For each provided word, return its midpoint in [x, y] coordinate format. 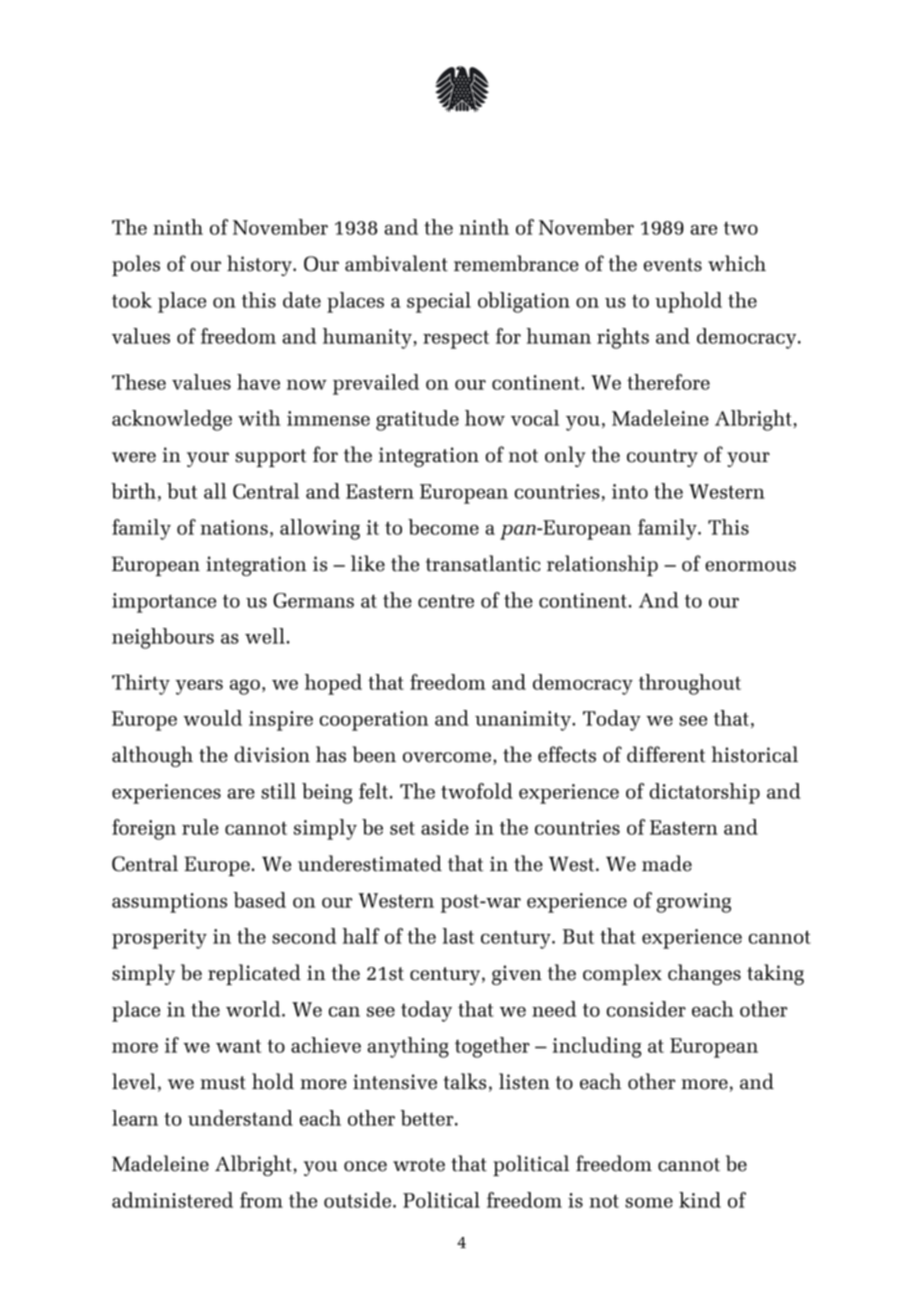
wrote [419, 1165]
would [212, 718]
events [673, 265]
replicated [254, 974]
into [630, 491]
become [443, 527]
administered [172, 1200]
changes [704, 974]
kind [700, 1200]
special [439, 302]
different [666, 754]
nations [234, 527]
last [458, 936]
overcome [447, 757]
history [260, 265]
